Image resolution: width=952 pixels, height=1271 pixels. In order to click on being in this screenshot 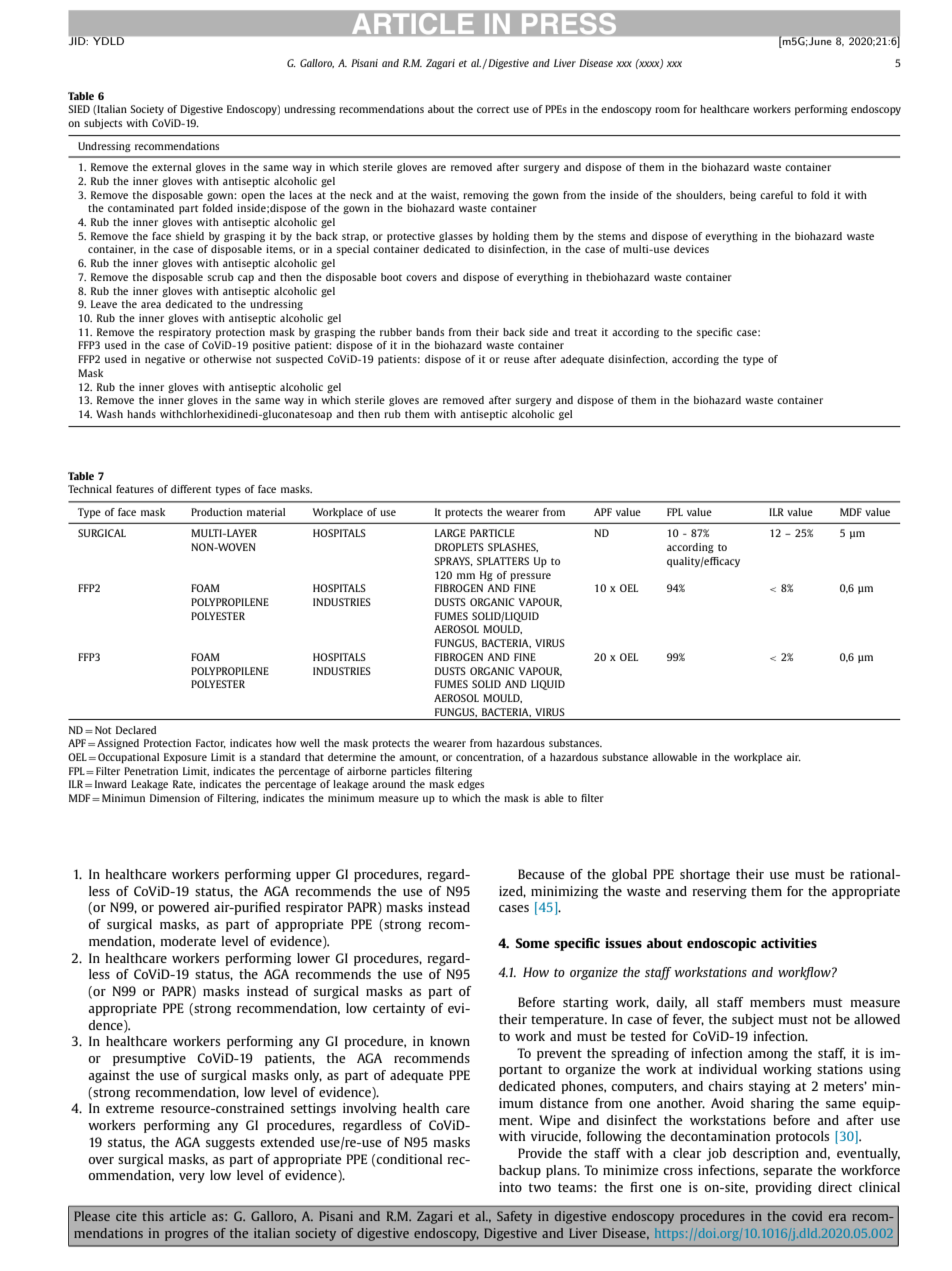, I will do `click(743, 196)`.
